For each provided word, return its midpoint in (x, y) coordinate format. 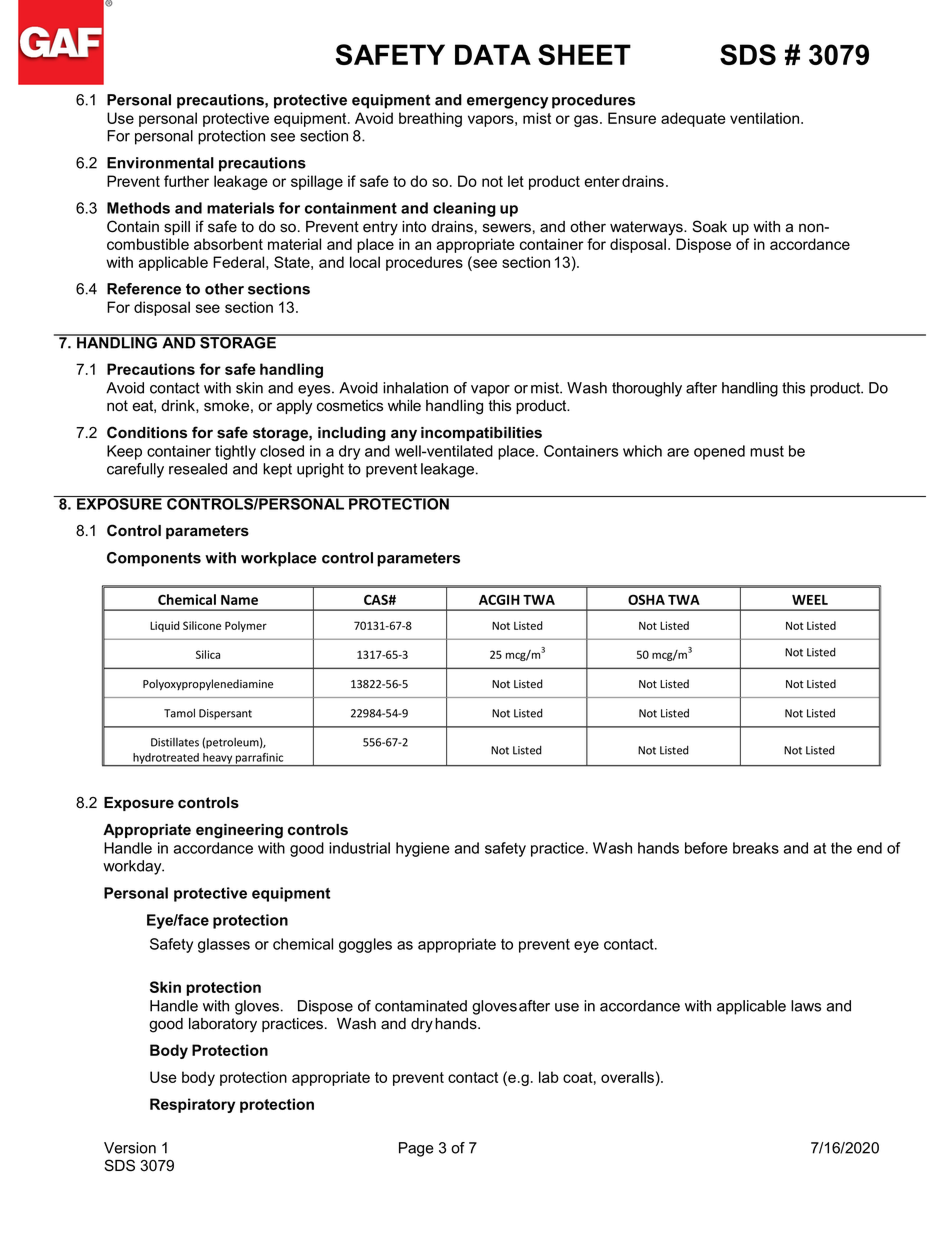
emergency (507, 103)
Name (239, 600)
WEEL (810, 600)
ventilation (766, 118)
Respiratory (192, 1105)
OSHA (646, 599)
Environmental (160, 163)
